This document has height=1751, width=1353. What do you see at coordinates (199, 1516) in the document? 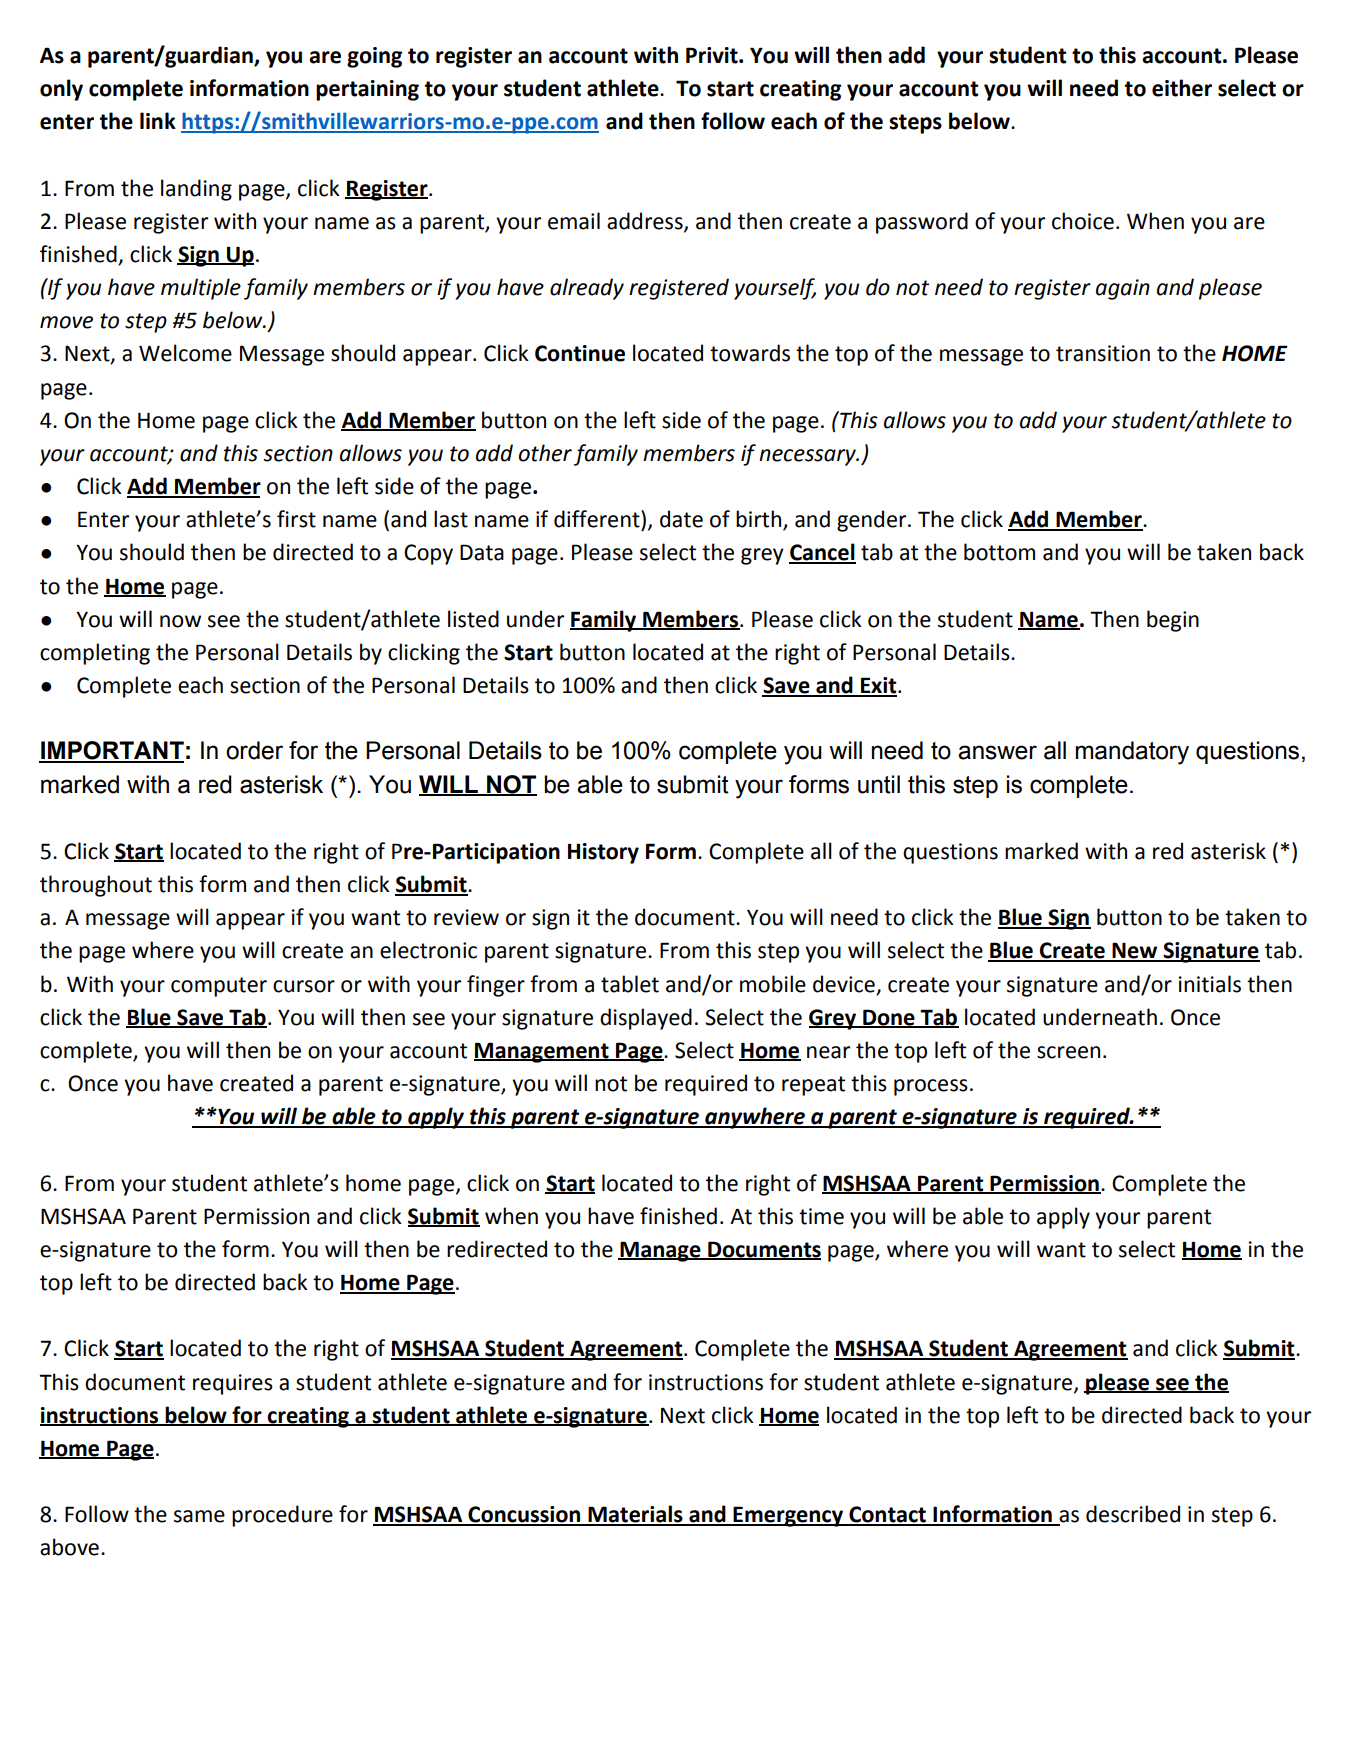
I see `same` at bounding box center [199, 1516].
